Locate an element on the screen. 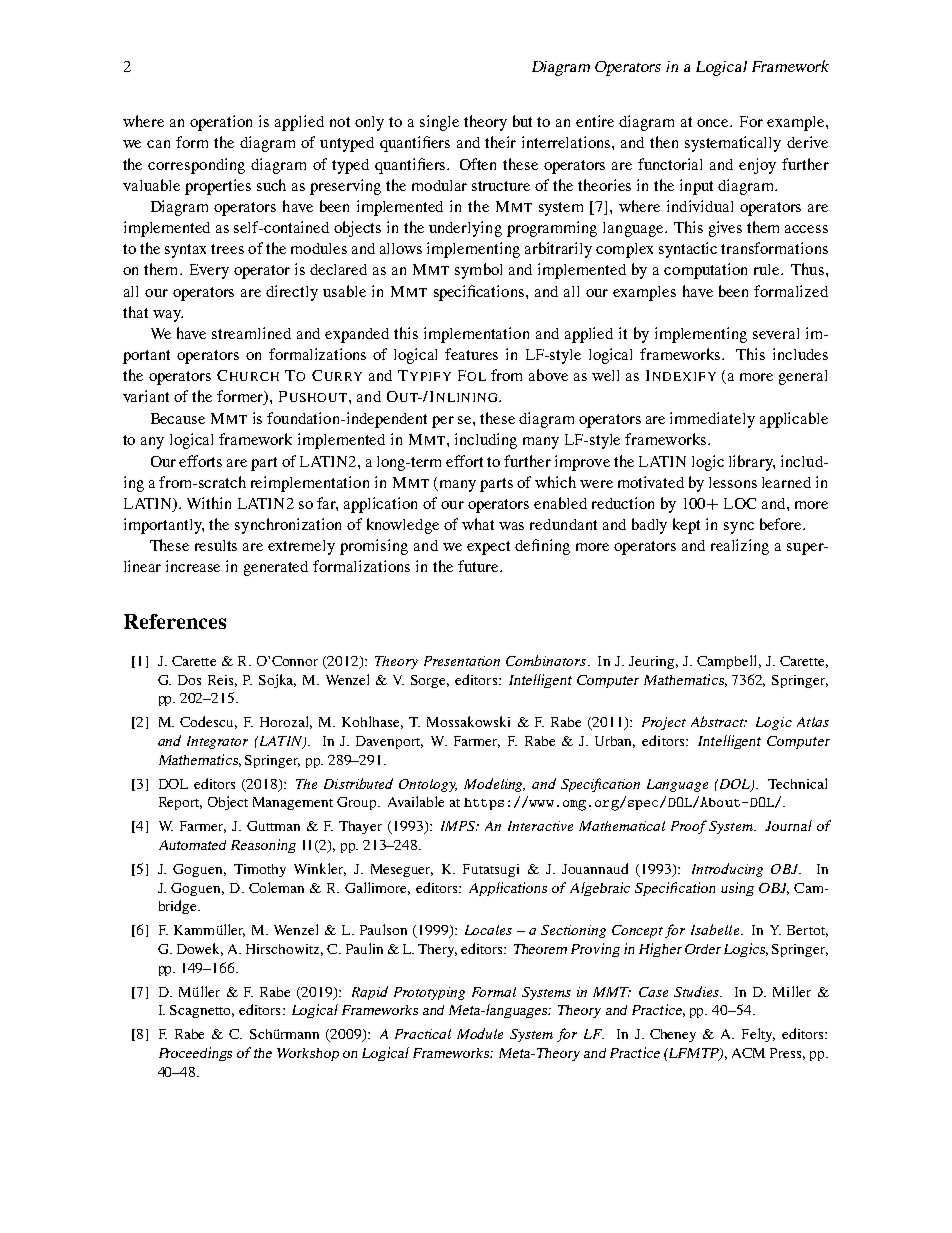 This screenshot has height=1233, width=952. Introducing is located at coordinates (727, 870).
